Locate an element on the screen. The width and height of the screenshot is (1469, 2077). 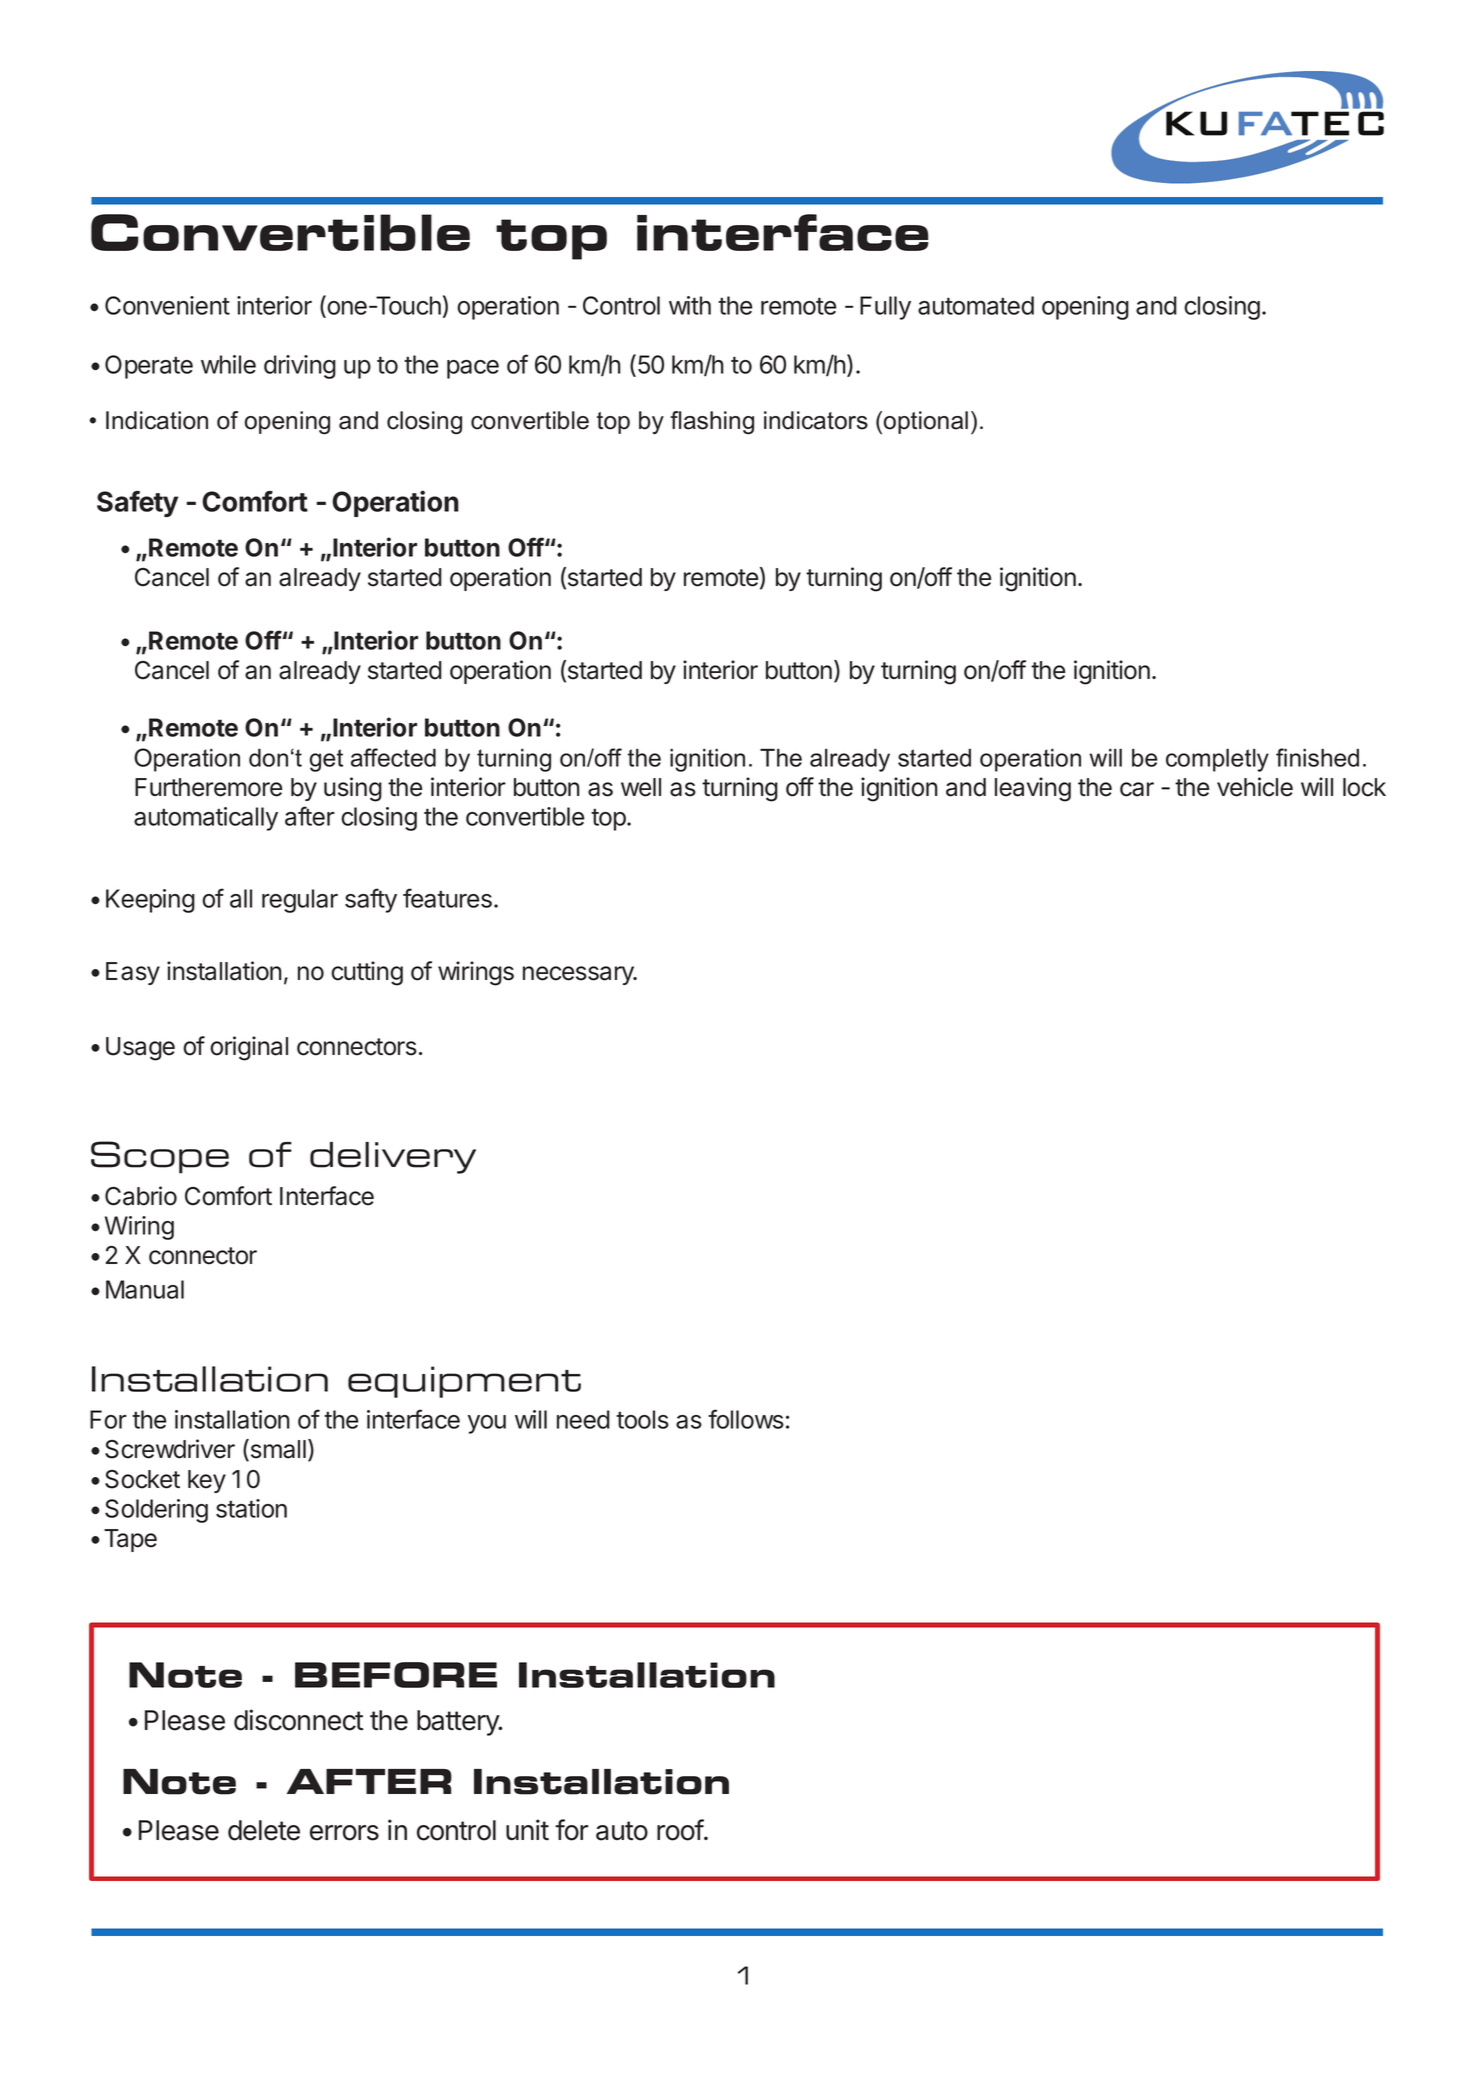
original is located at coordinates (249, 1048).
